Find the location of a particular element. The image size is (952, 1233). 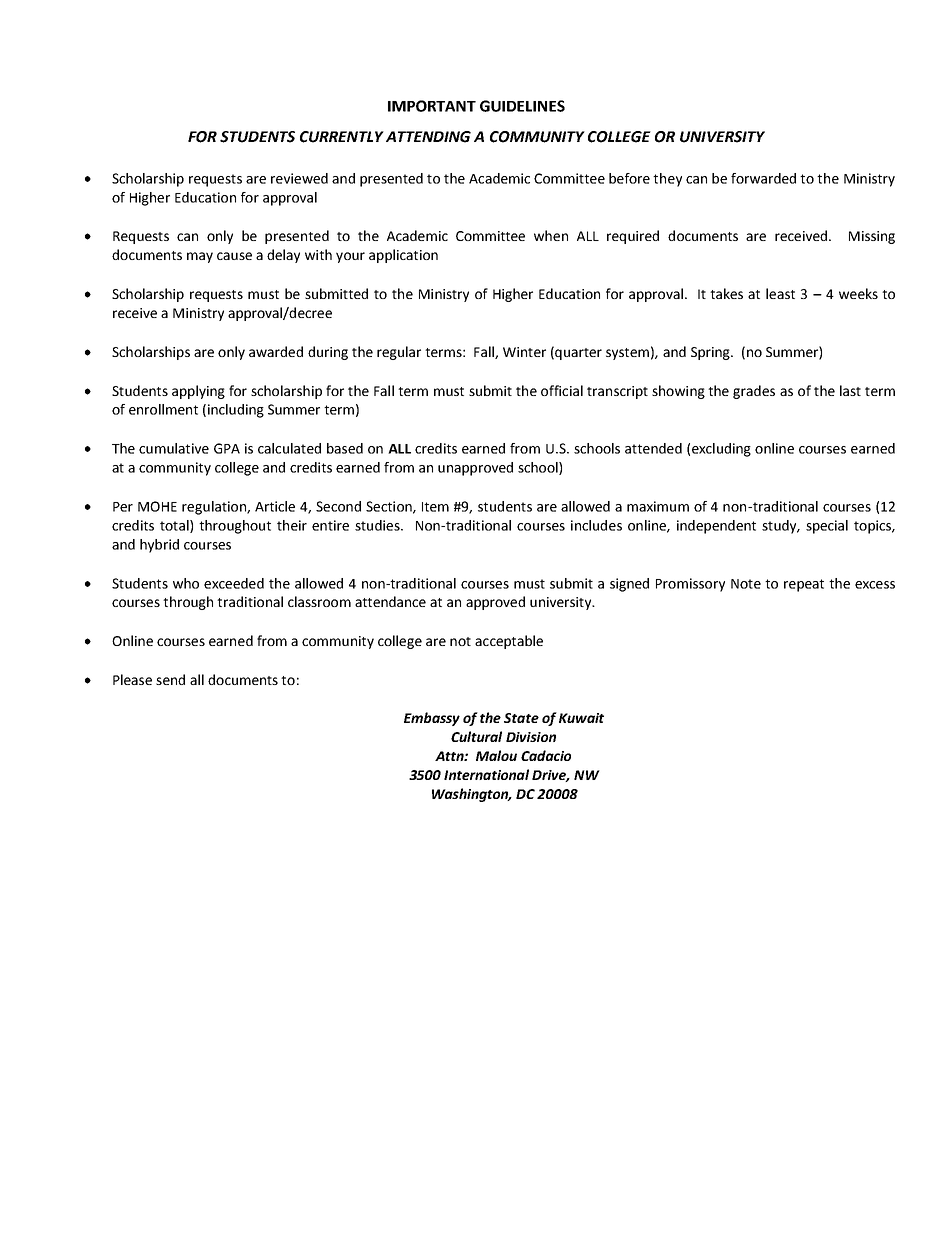

special is located at coordinates (827, 527).
